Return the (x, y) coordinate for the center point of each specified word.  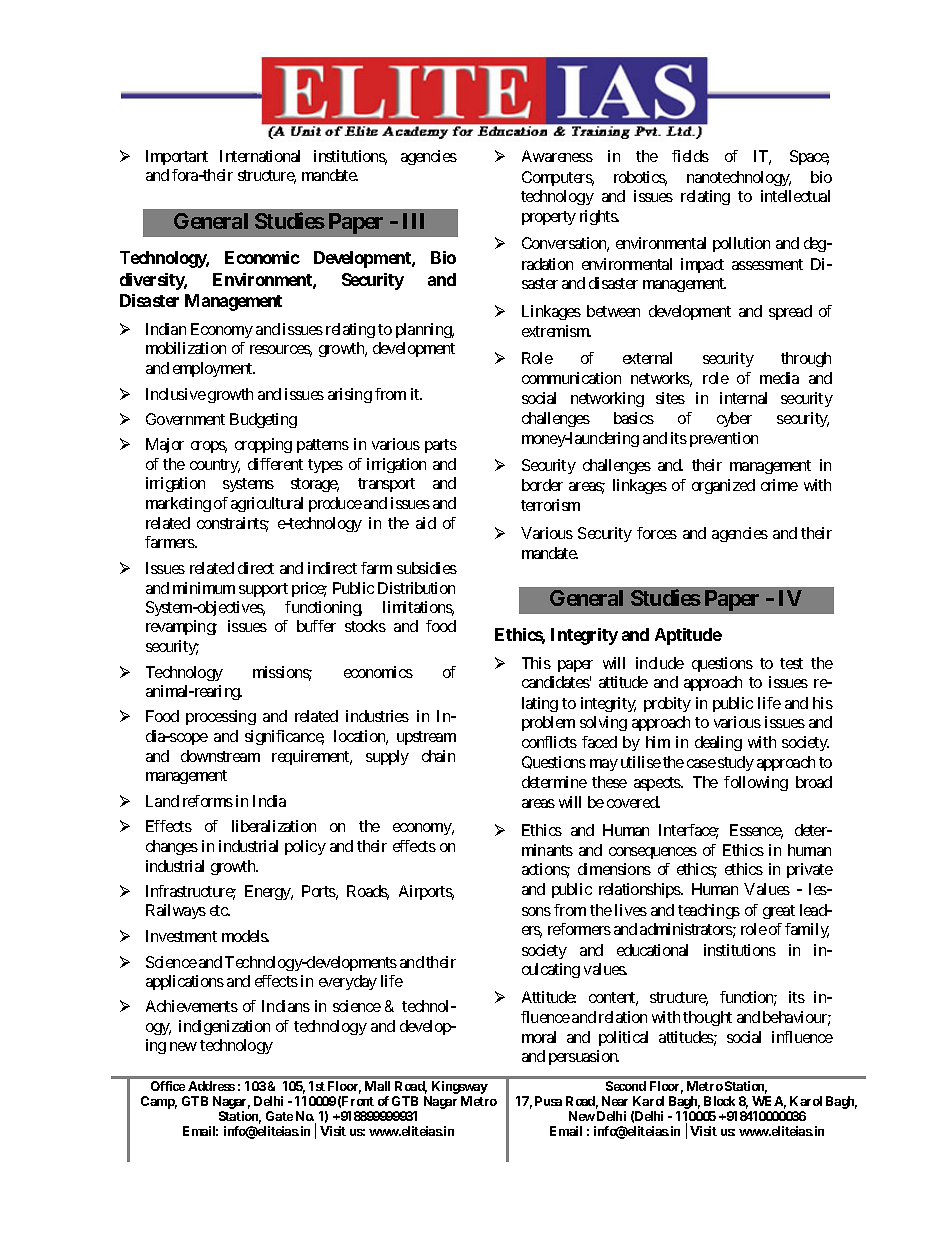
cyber (734, 419)
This (536, 663)
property (549, 218)
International (260, 156)
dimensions (614, 869)
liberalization (274, 826)
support (263, 590)
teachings (709, 911)
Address (211, 1086)
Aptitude (688, 636)
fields (690, 156)
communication (571, 378)
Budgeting (263, 420)
